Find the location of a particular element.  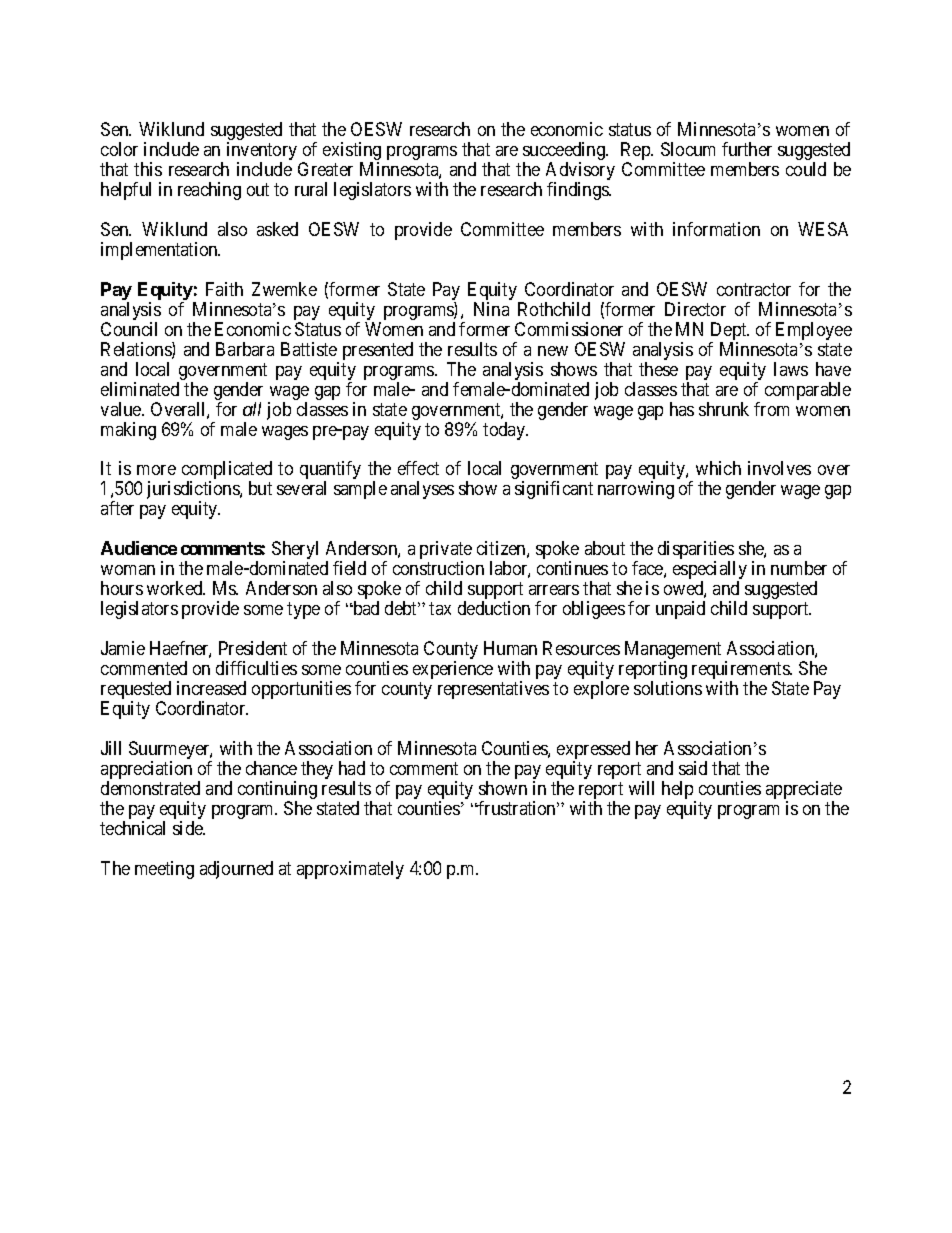

meeting is located at coordinates (164, 870).
